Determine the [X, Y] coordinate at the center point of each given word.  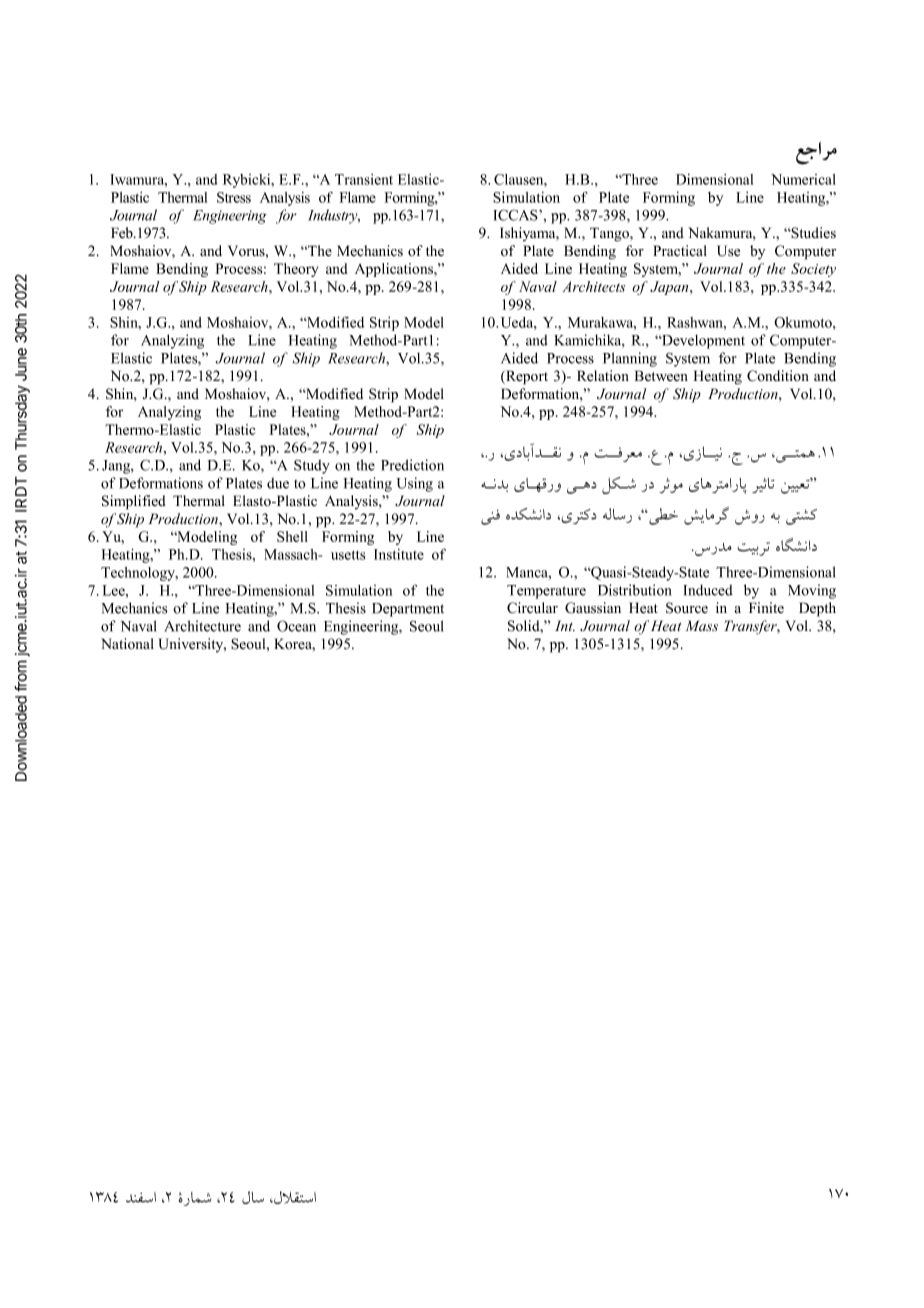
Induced [708, 590]
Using [415, 484]
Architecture [202, 626]
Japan [670, 288]
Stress [234, 197]
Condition [778, 376]
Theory [296, 270]
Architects [594, 286]
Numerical [803, 179]
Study [312, 466]
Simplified [134, 502]
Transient [364, 179]
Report [526, 377]
